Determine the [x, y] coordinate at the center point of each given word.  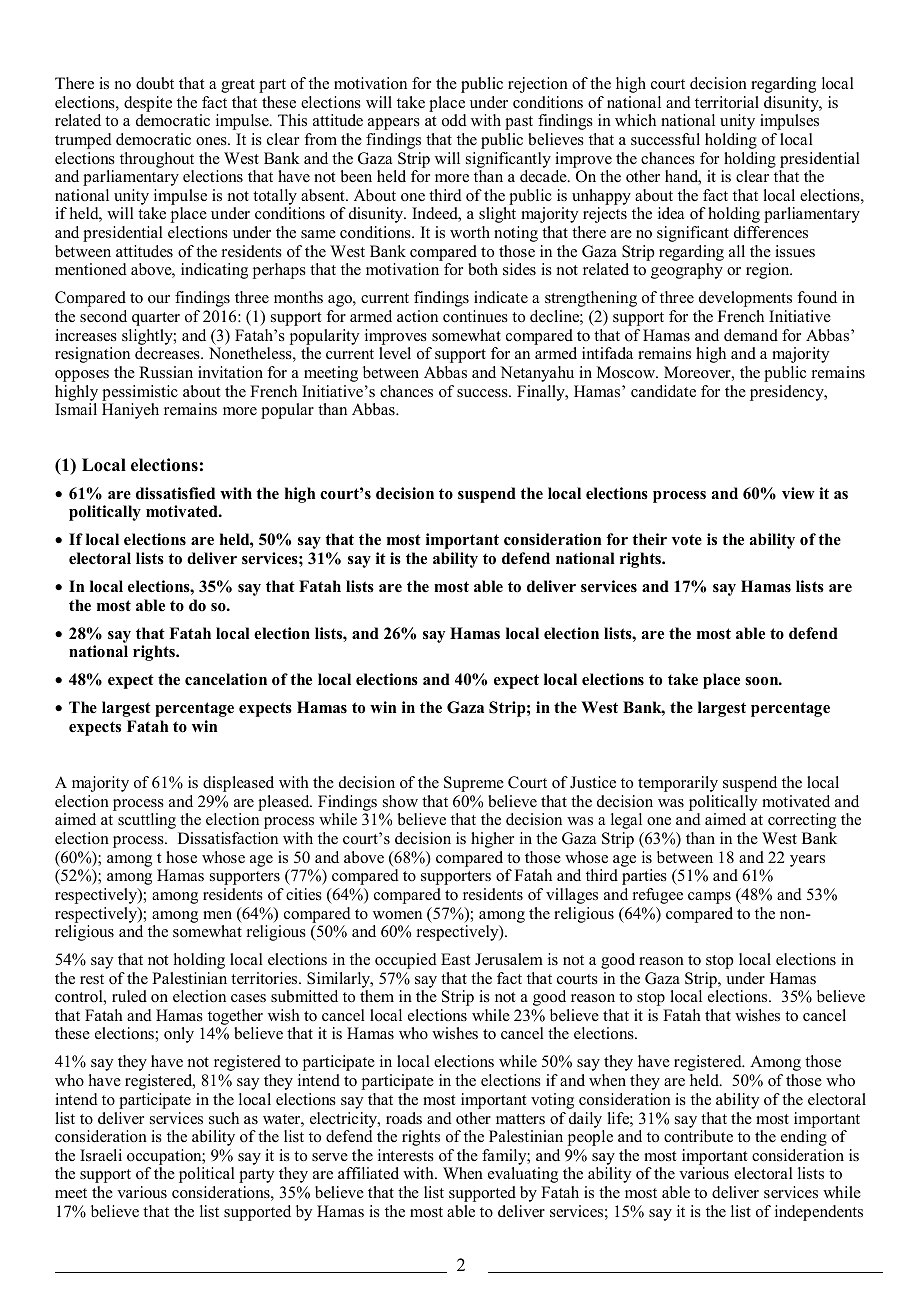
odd [454, 120]
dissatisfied [175, 493]
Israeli [101, 1155]
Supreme [474, 784]
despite [148, 104]
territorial [727, 102]
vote [687, 540]
